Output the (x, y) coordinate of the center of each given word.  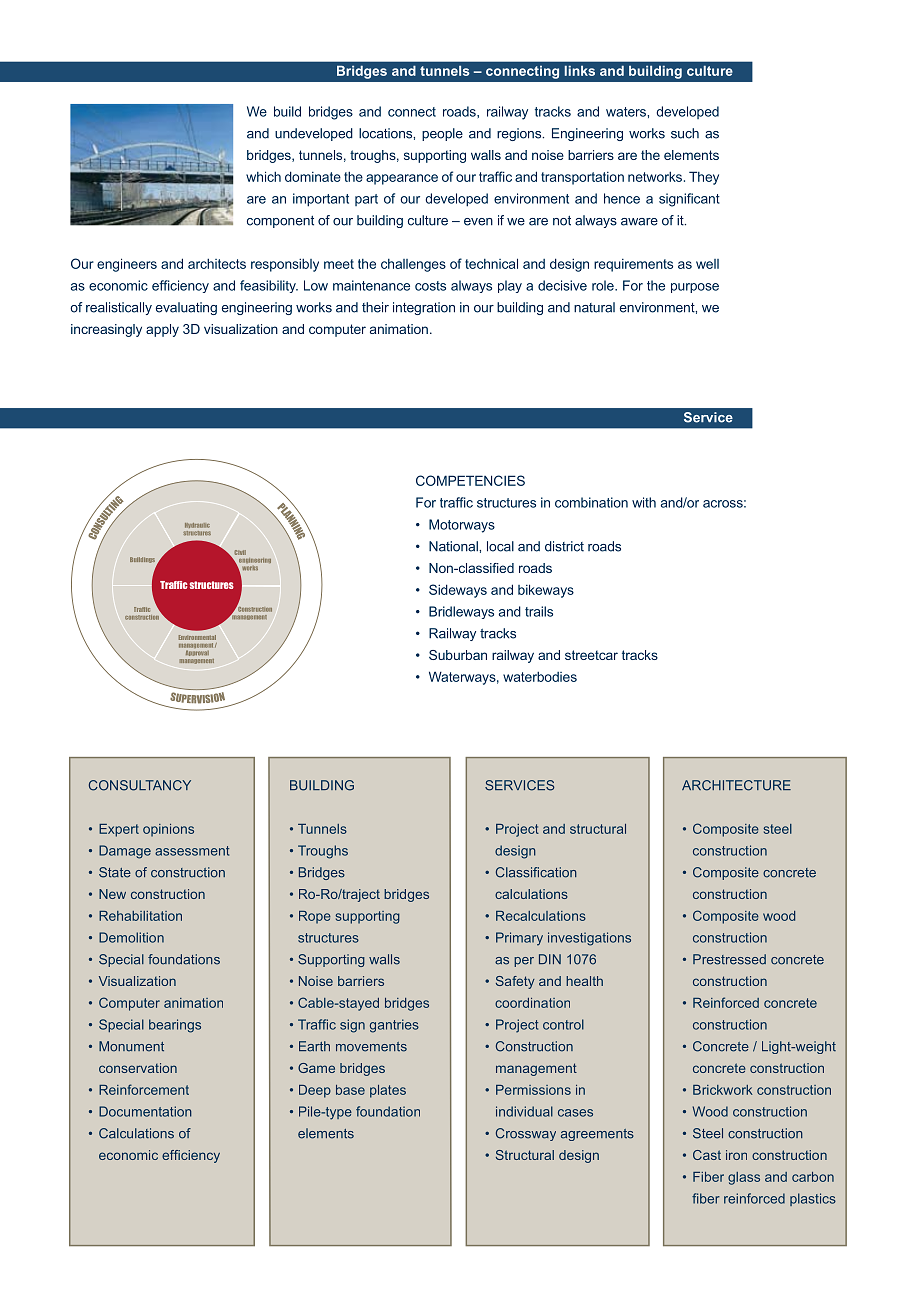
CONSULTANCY (140, 785)
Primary (519, 939)
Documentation (145, 1111)
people (442, 134)
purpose (695, 288)
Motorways (462, 526)
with (644, 502)
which (263, 176)
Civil (240, 552)
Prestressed (729, 959)
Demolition (131, 937)
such (685, 133)
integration (424, 308)
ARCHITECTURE (736, 785)
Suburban (458, 655)
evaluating (186, 308)
